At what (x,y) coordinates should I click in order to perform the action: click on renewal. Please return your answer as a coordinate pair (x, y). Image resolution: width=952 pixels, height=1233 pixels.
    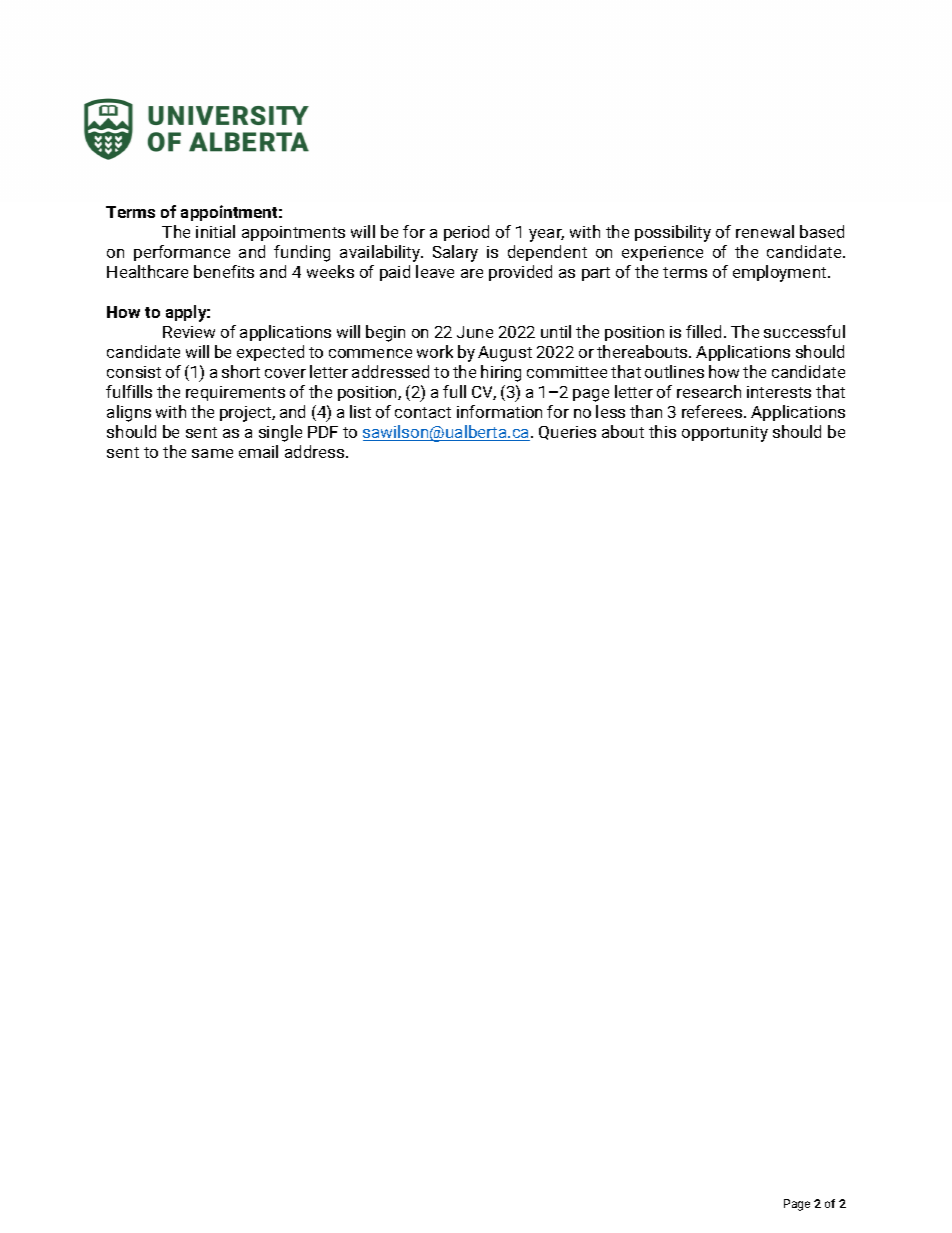
    Looking at the image, I should click on (765, 231).
